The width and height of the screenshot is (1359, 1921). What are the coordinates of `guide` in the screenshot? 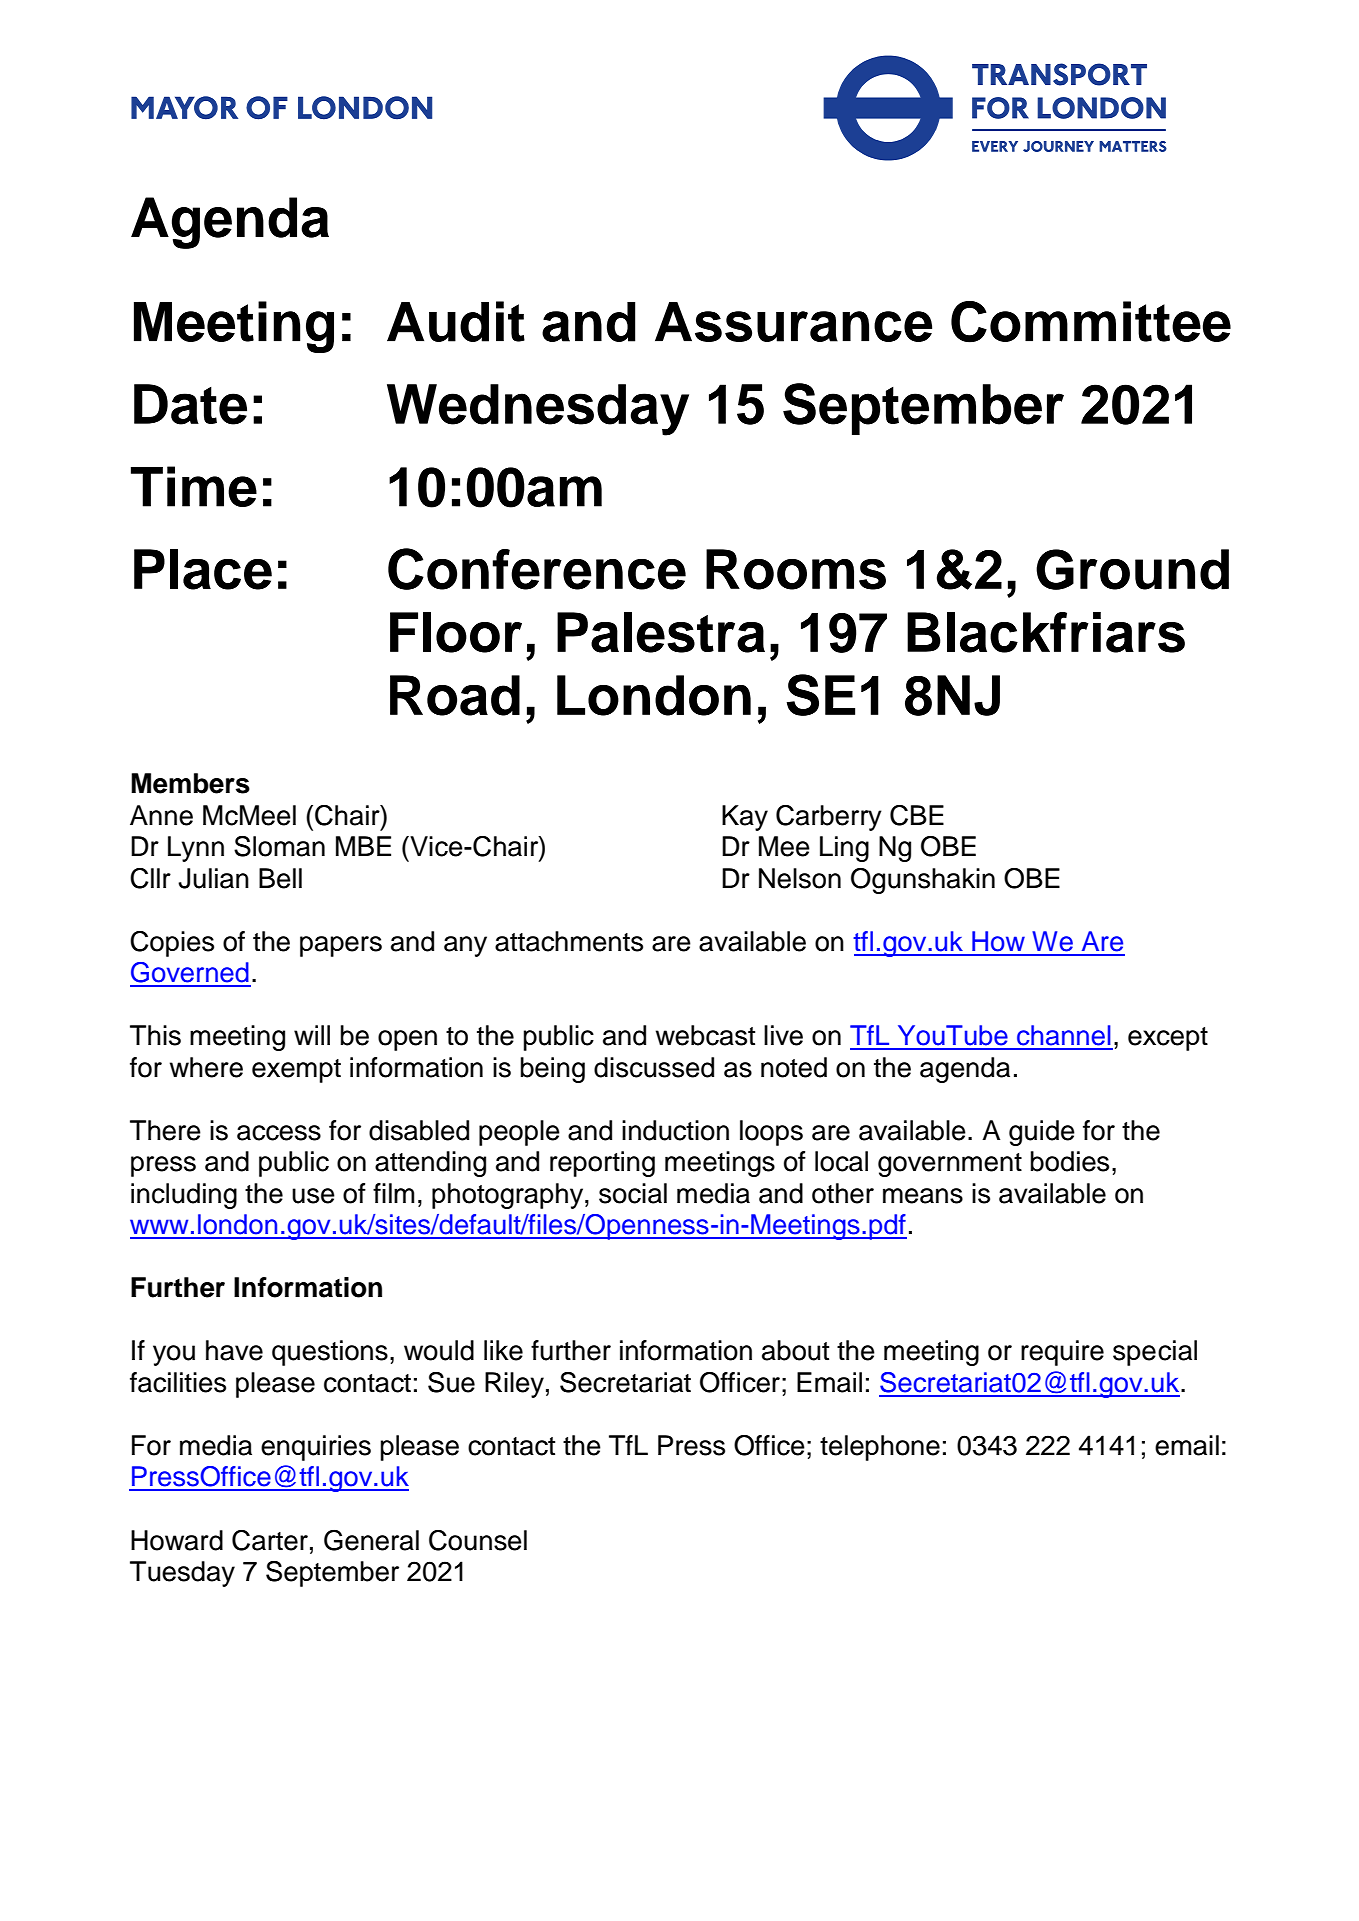 It's located at (1042, 1133).
